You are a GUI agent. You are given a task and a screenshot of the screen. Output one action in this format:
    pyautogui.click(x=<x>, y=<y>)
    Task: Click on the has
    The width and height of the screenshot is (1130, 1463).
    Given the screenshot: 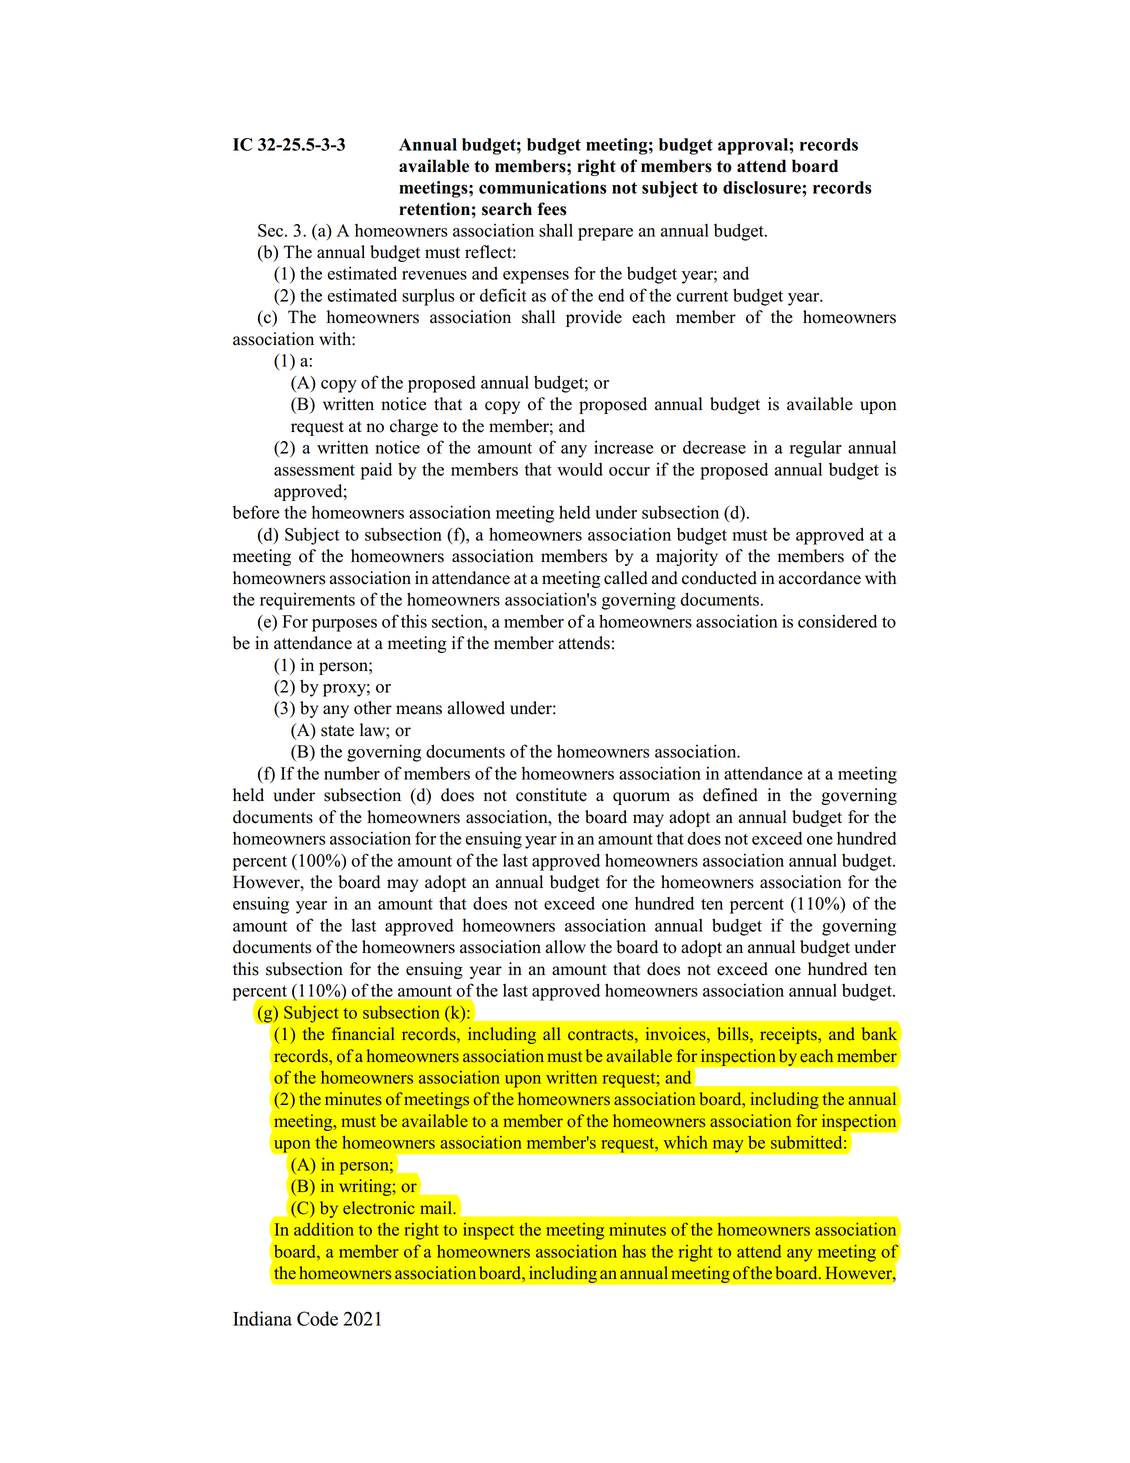 What is the action you would take?
    pyautogui.click(x=634, y=1251)
